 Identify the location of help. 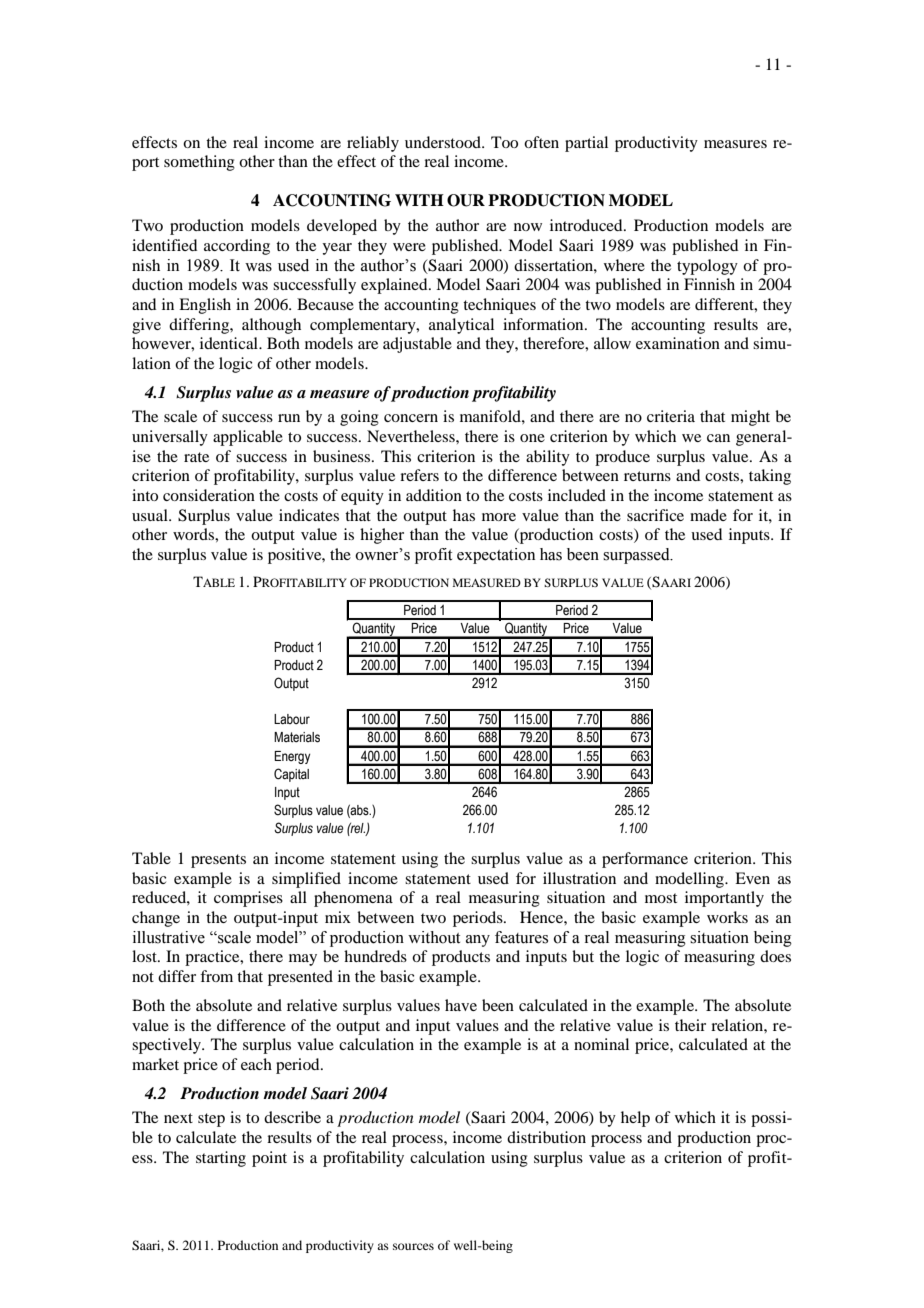
(635, 1119).
